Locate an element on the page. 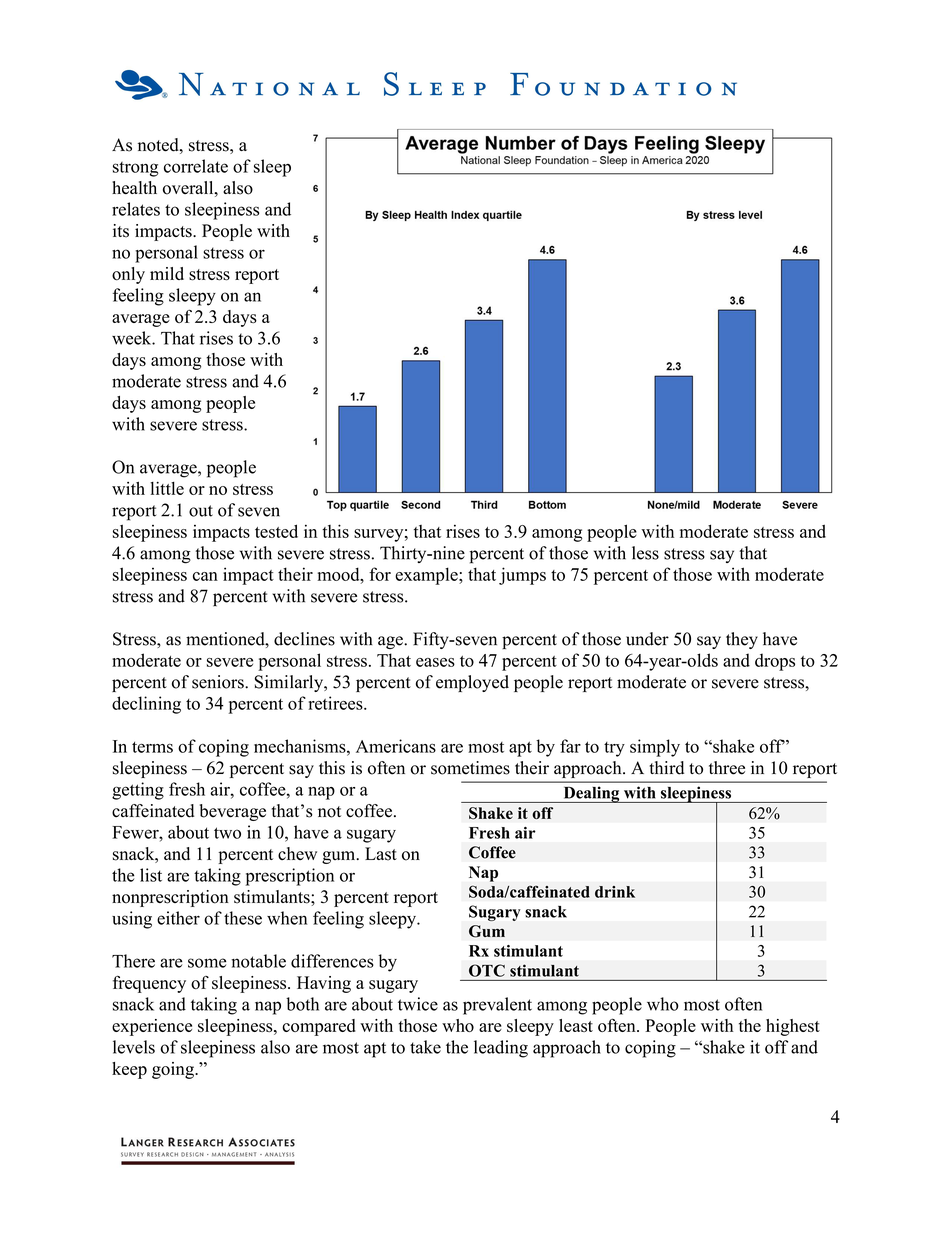 The height and width of the image is (1233, 952). eases is located at coordinates (435, 662).
